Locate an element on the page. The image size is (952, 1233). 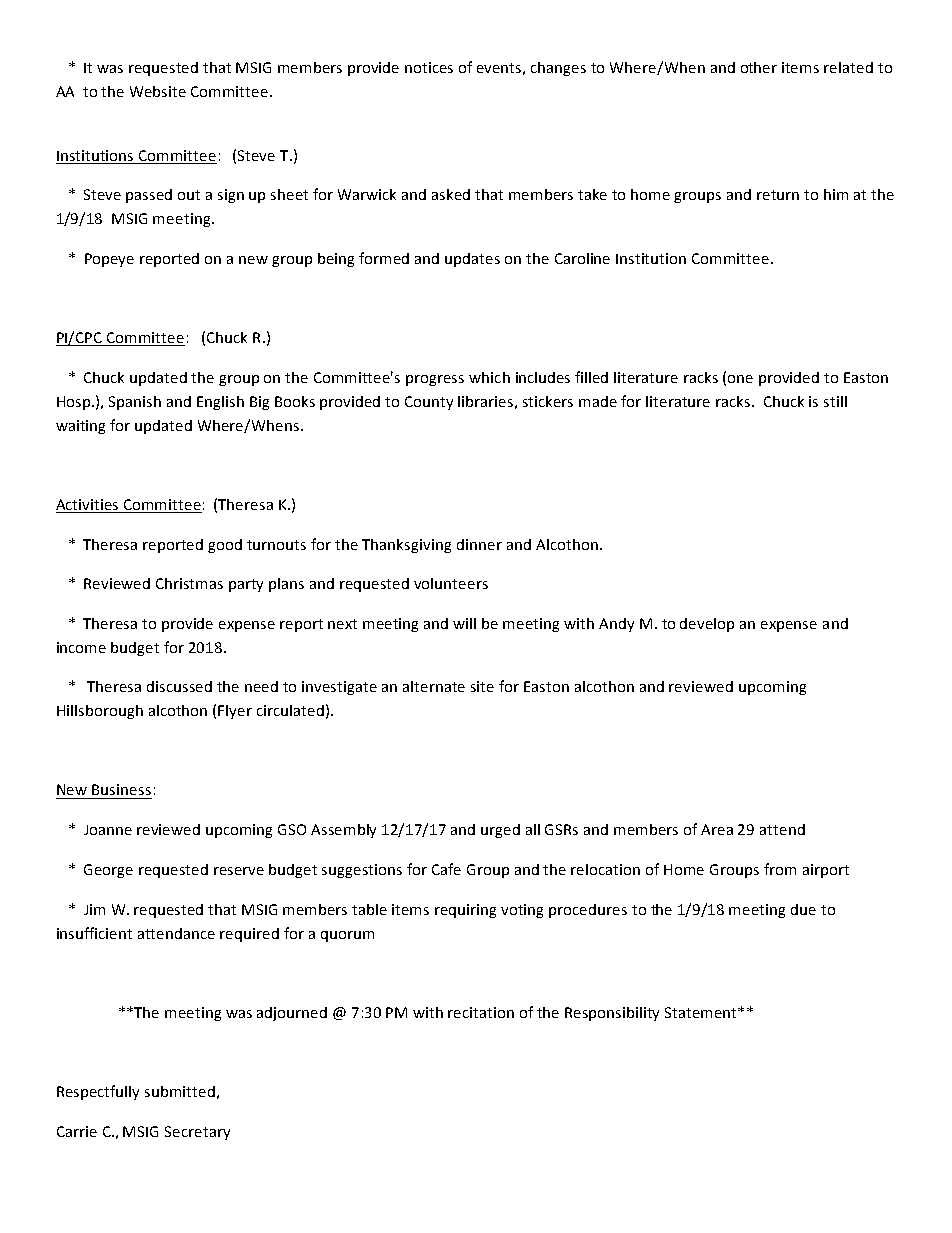
passed is located at coordinates (149, 196).
